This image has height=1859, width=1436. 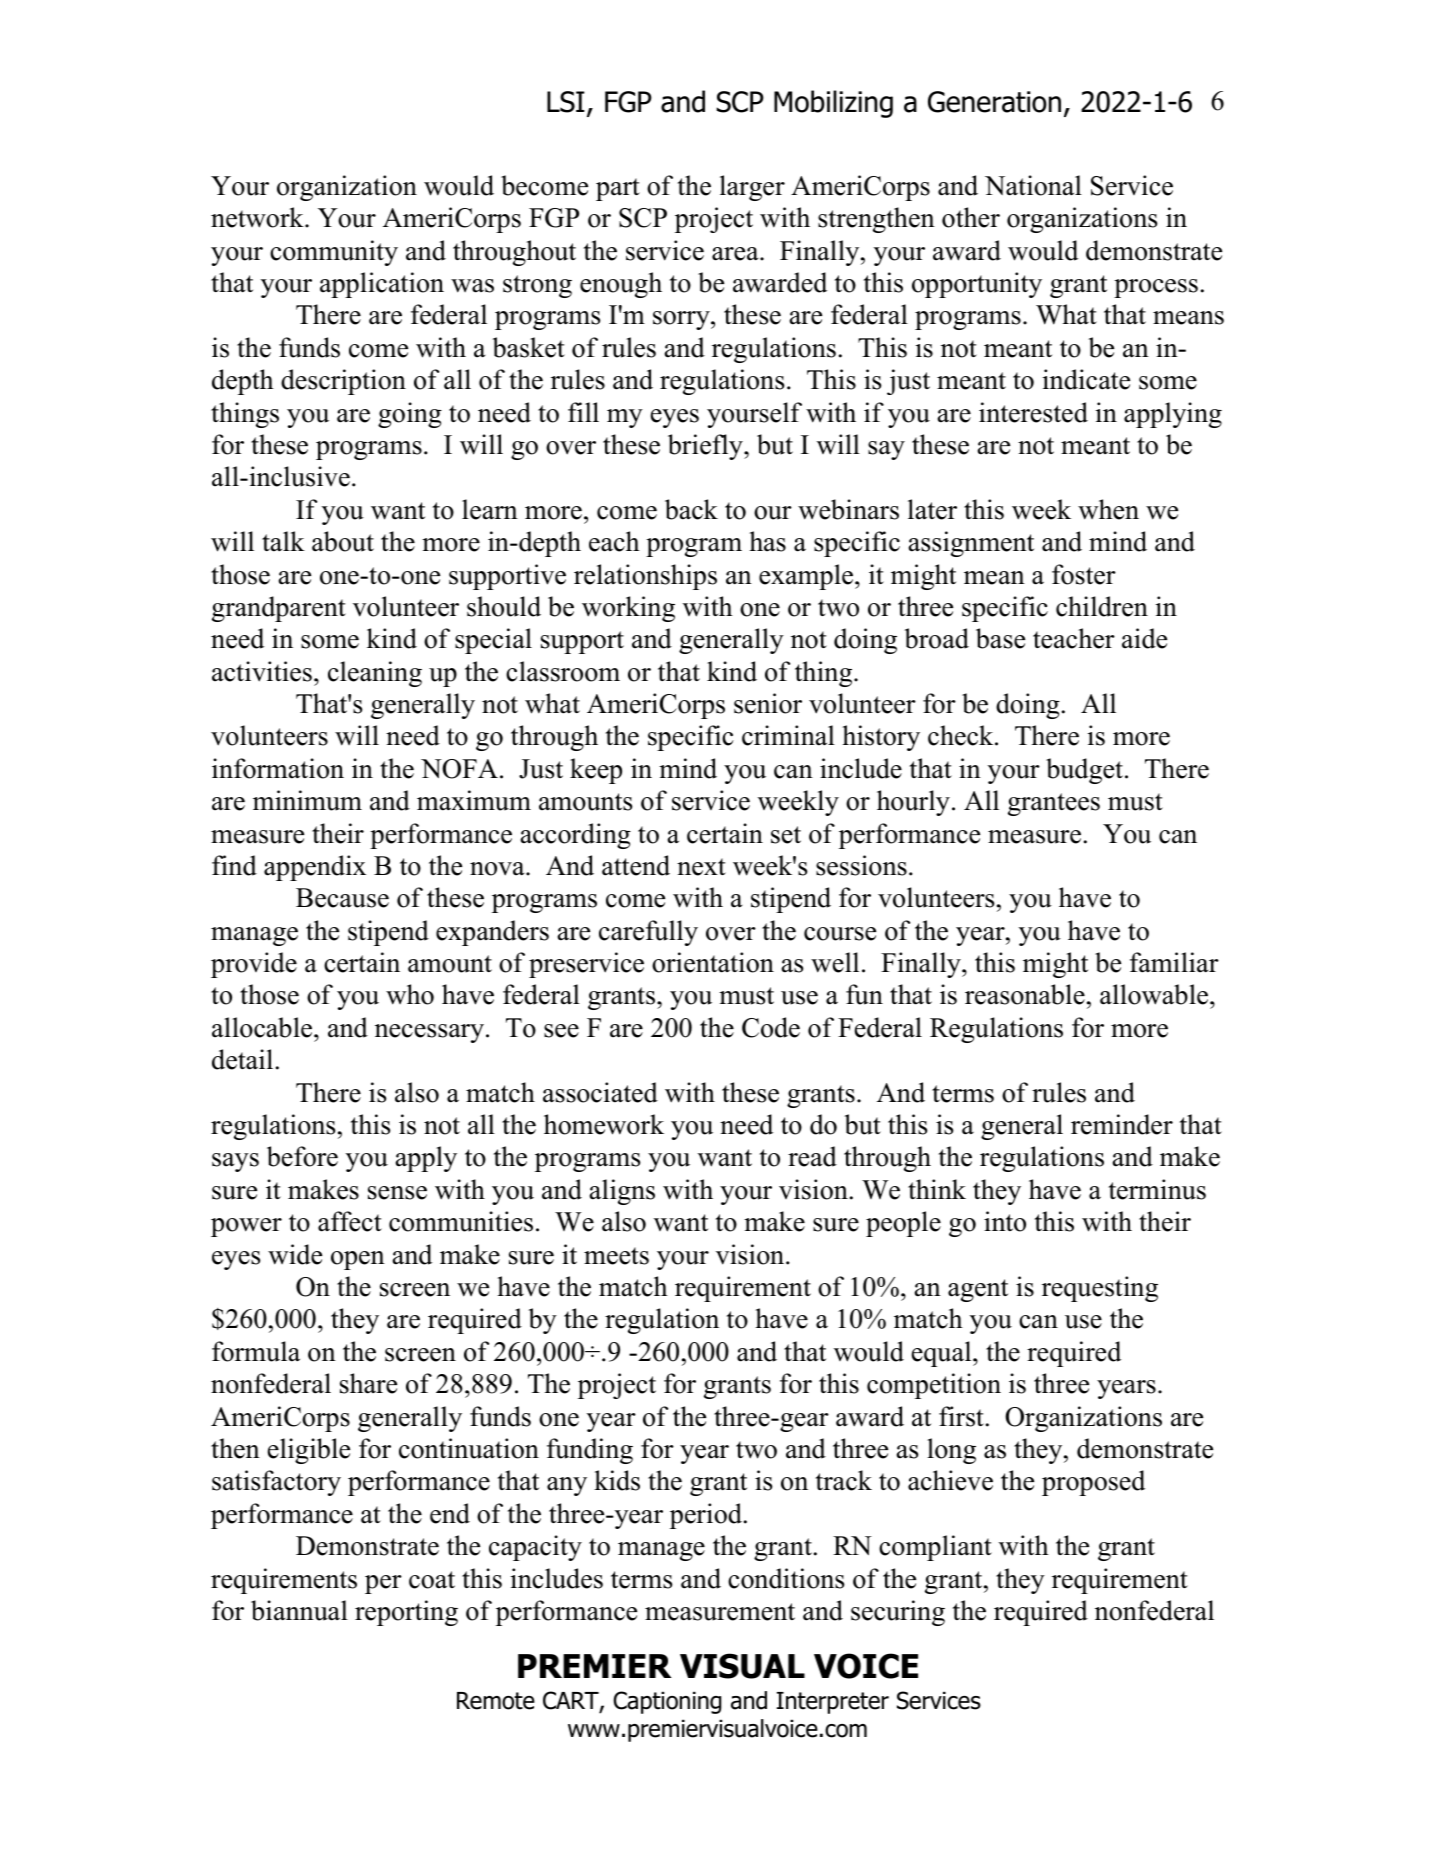 What do you see at coordinates (258, 217) in the image?
I see `network` at bounding box center [258, 217].
